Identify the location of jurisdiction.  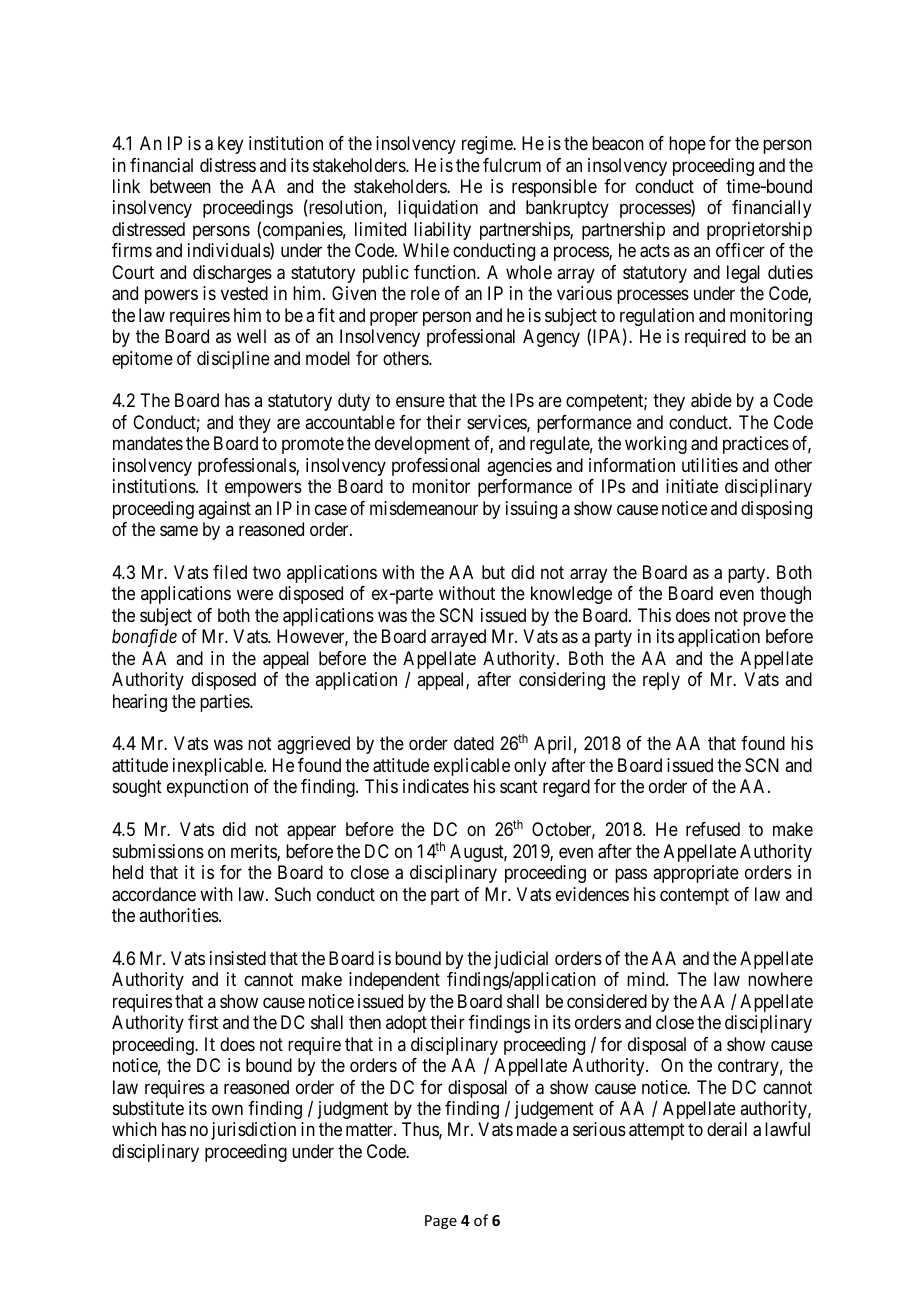
(253, 1131).
